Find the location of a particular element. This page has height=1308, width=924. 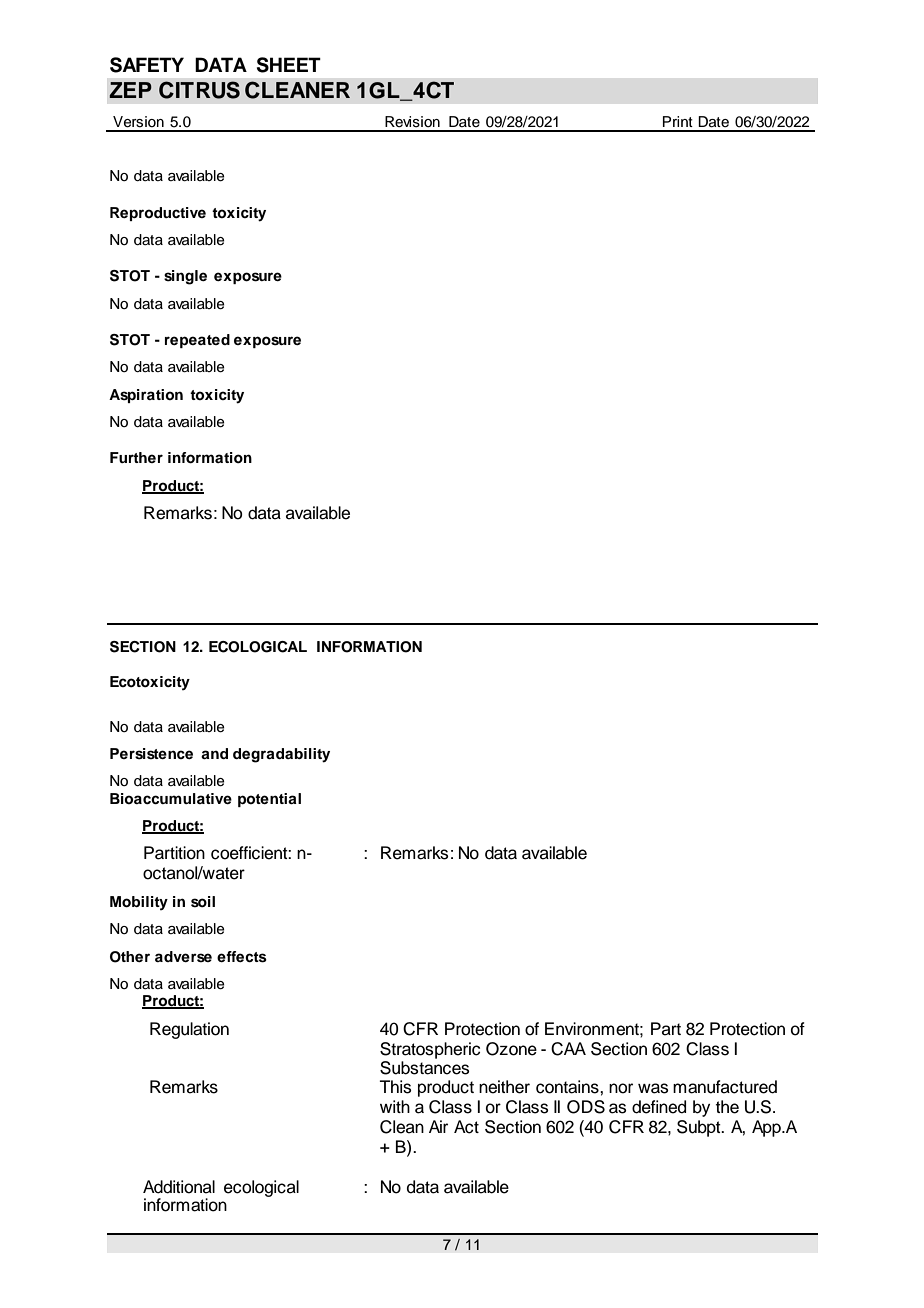

CAA is located at coordinates (568, 1049).
